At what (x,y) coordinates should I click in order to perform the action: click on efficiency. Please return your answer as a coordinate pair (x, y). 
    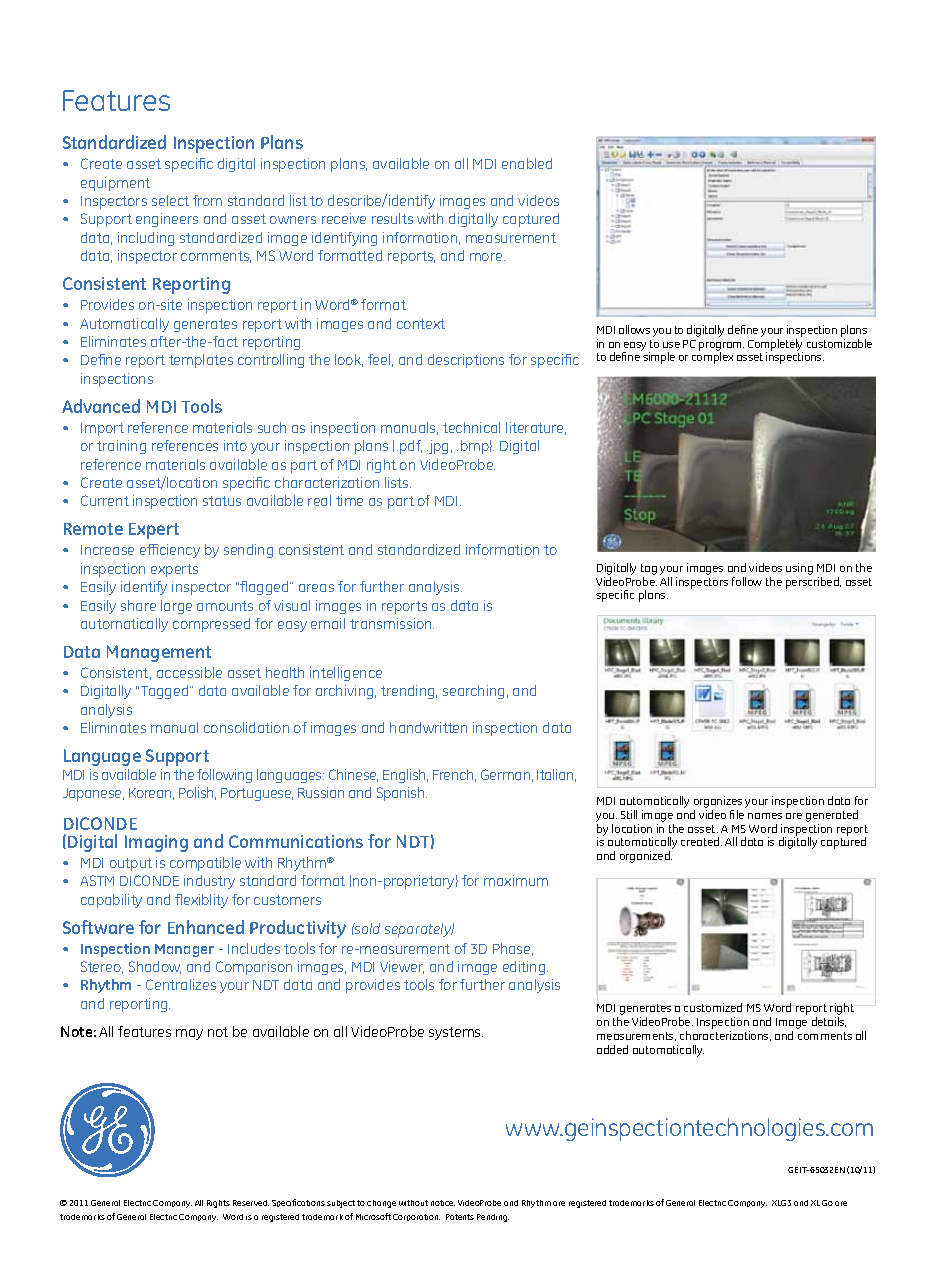
    Looking at the image, I should click on (170, 551).
